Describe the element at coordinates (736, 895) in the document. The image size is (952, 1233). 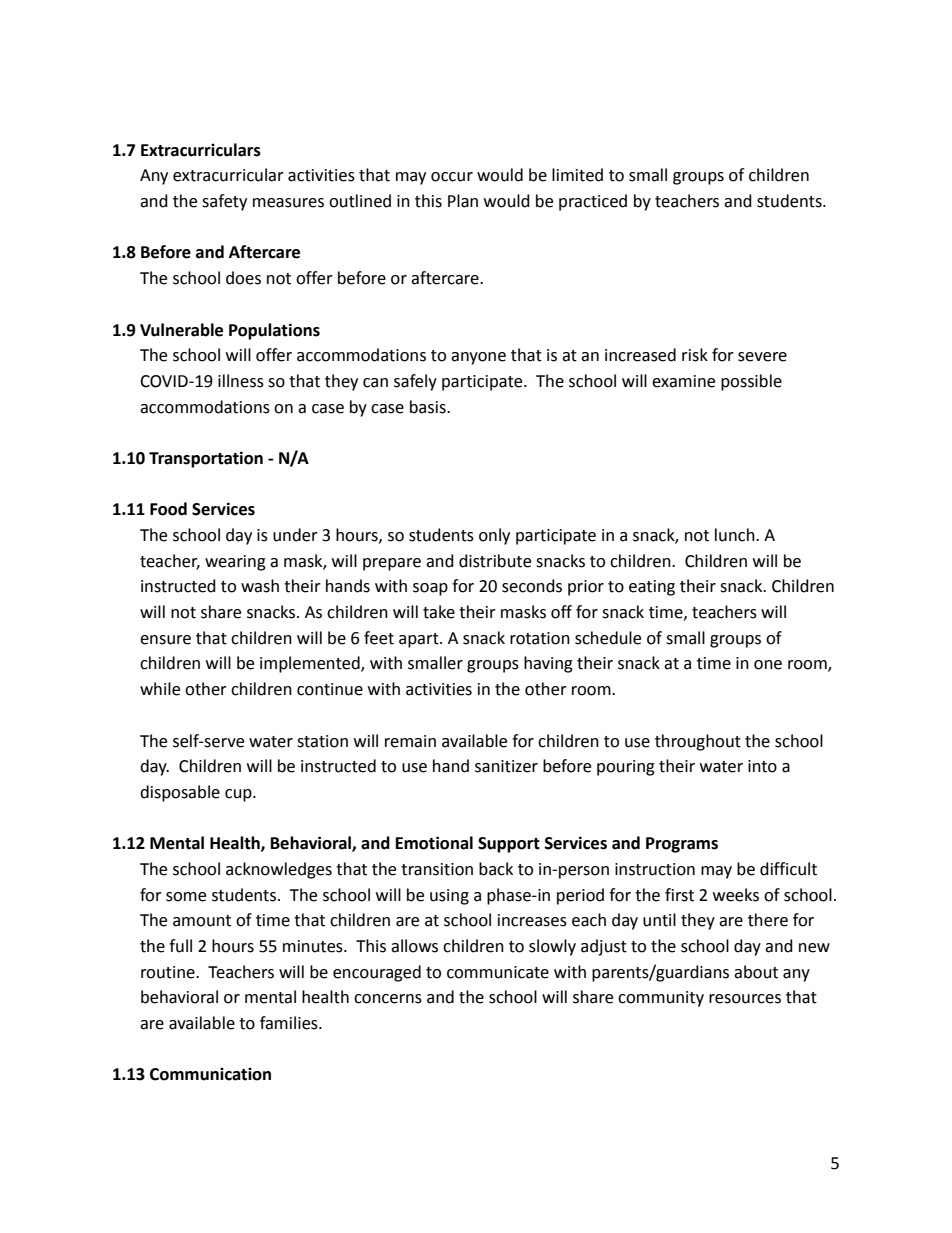
I see `weeks` at that location.
